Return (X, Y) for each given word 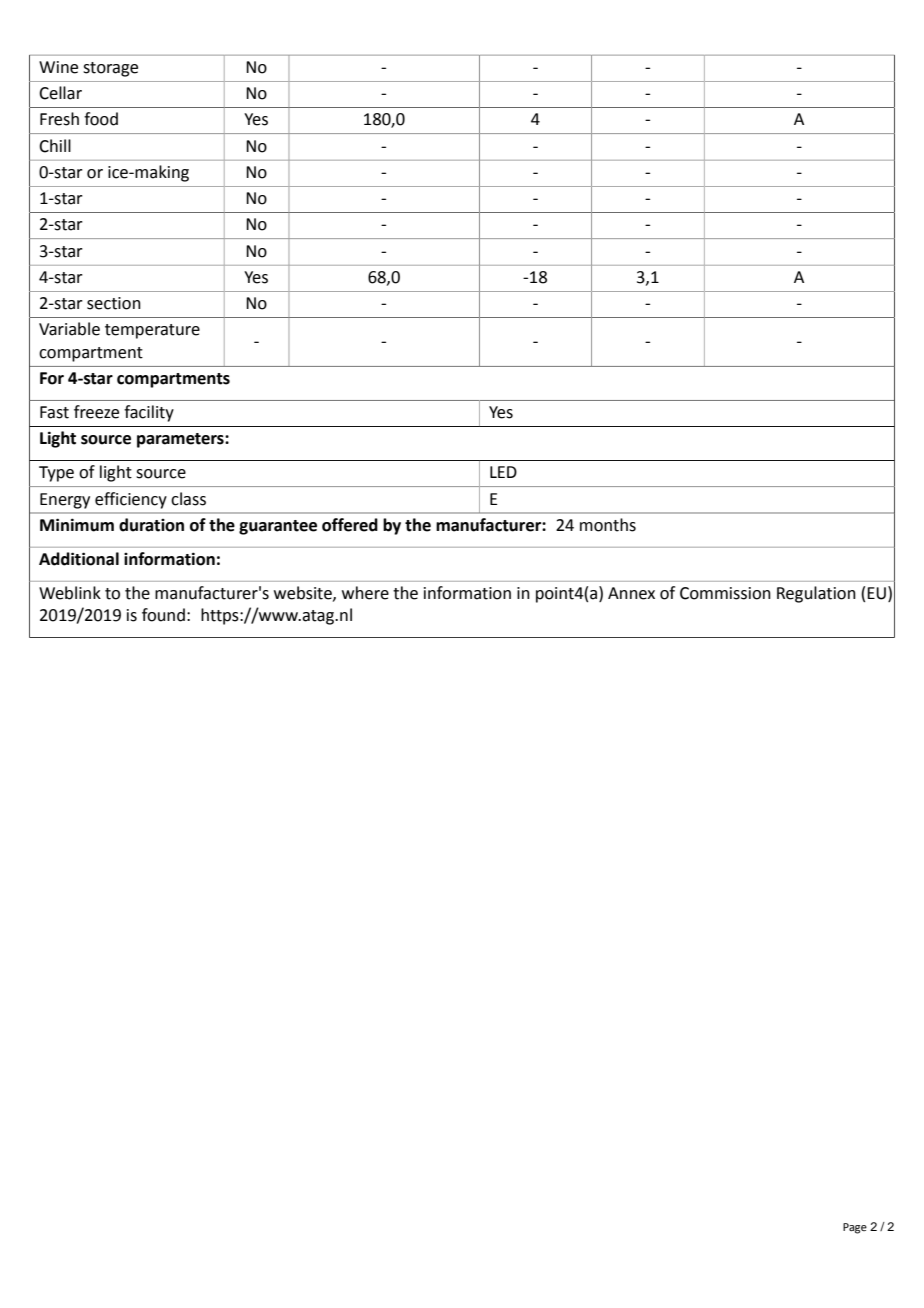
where (365, 593)
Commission (725, 593)
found (163, 615)
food (101, 119)
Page (855, 1228)
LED (503, 472)
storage (110, 69)
